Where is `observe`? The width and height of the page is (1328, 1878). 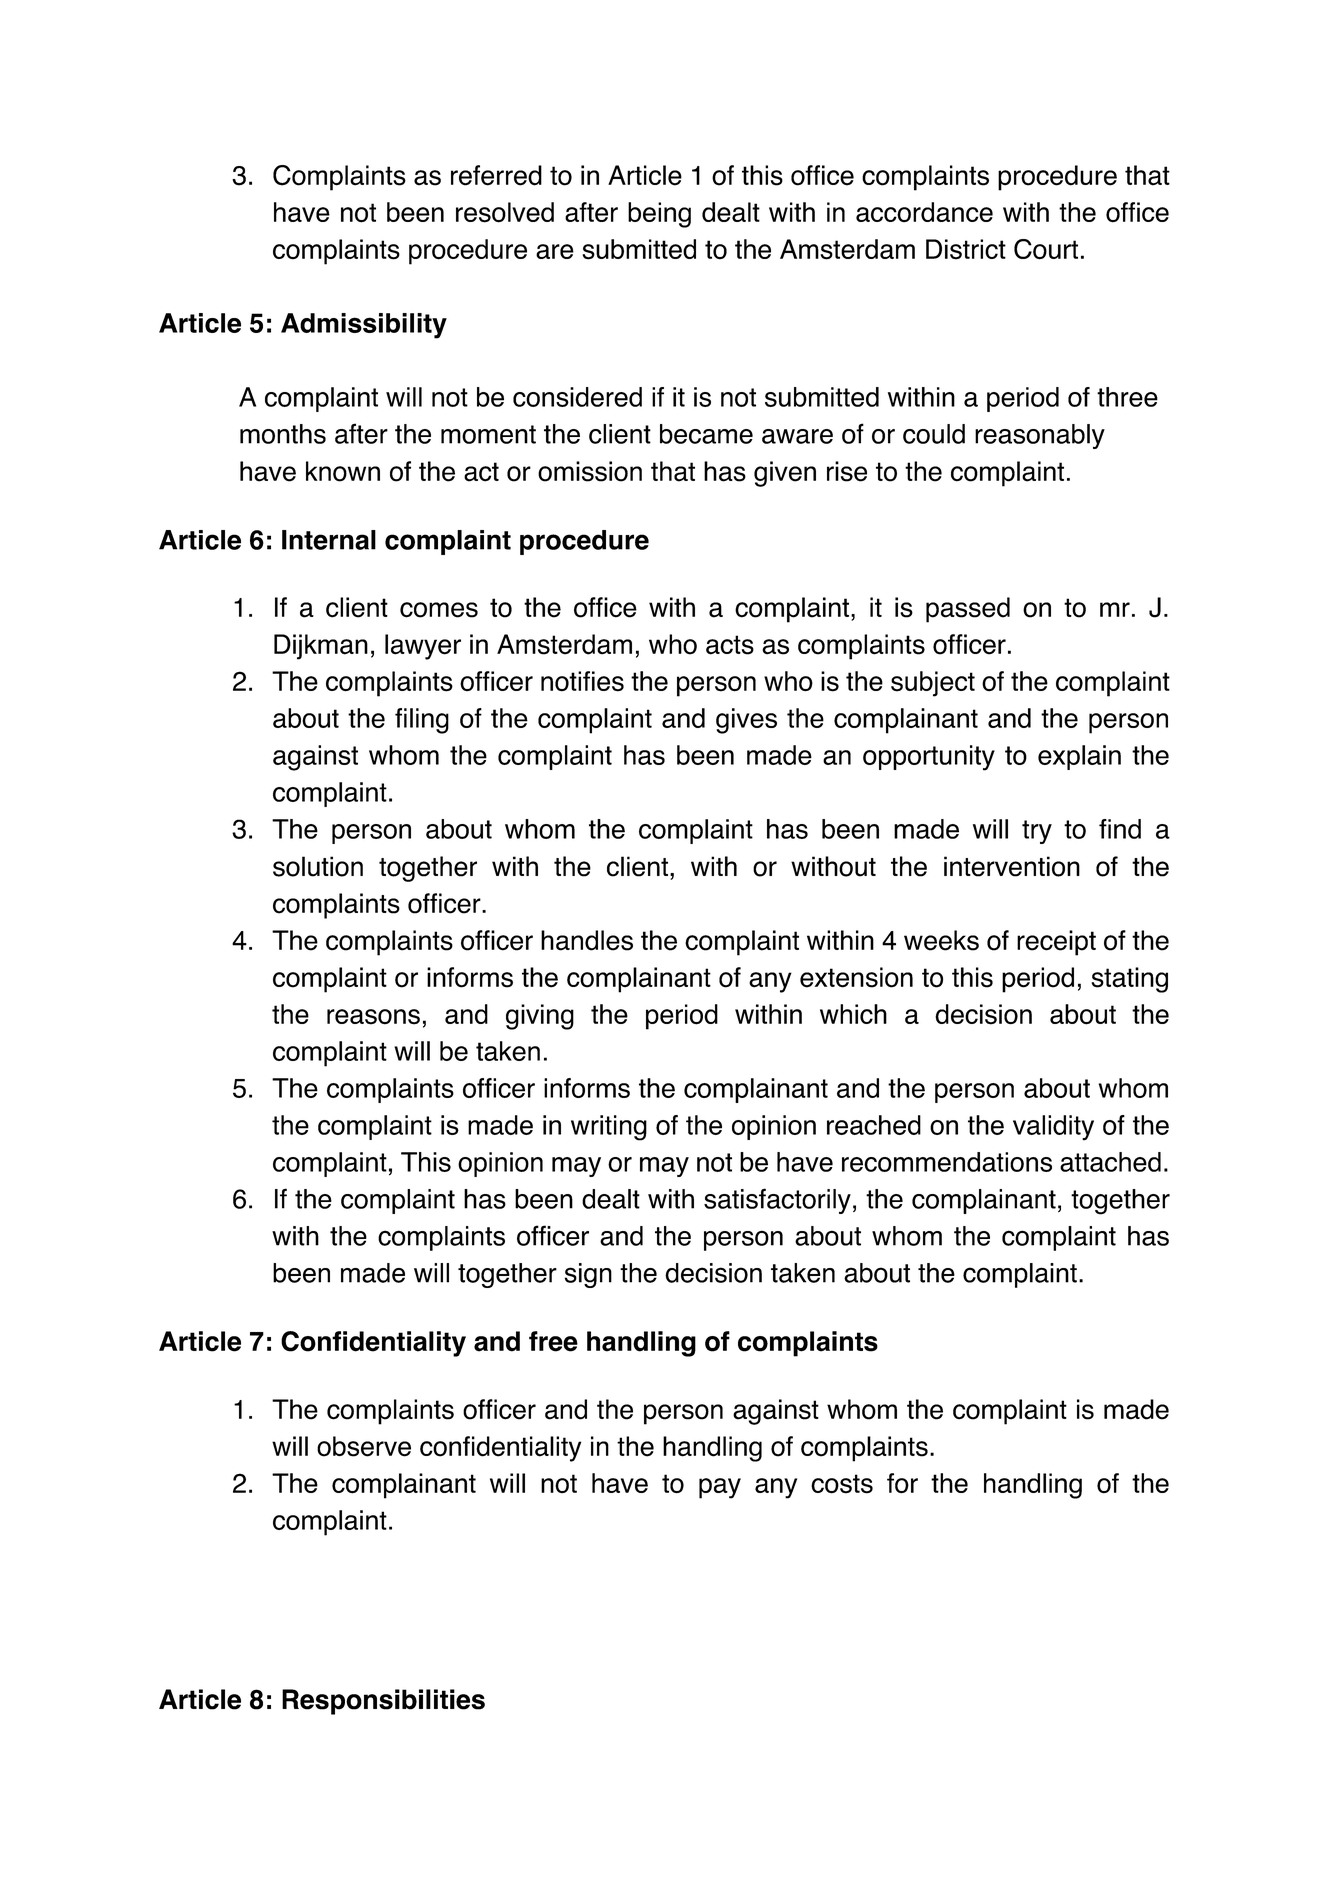 observe is located at coordinates (364, 1446).
